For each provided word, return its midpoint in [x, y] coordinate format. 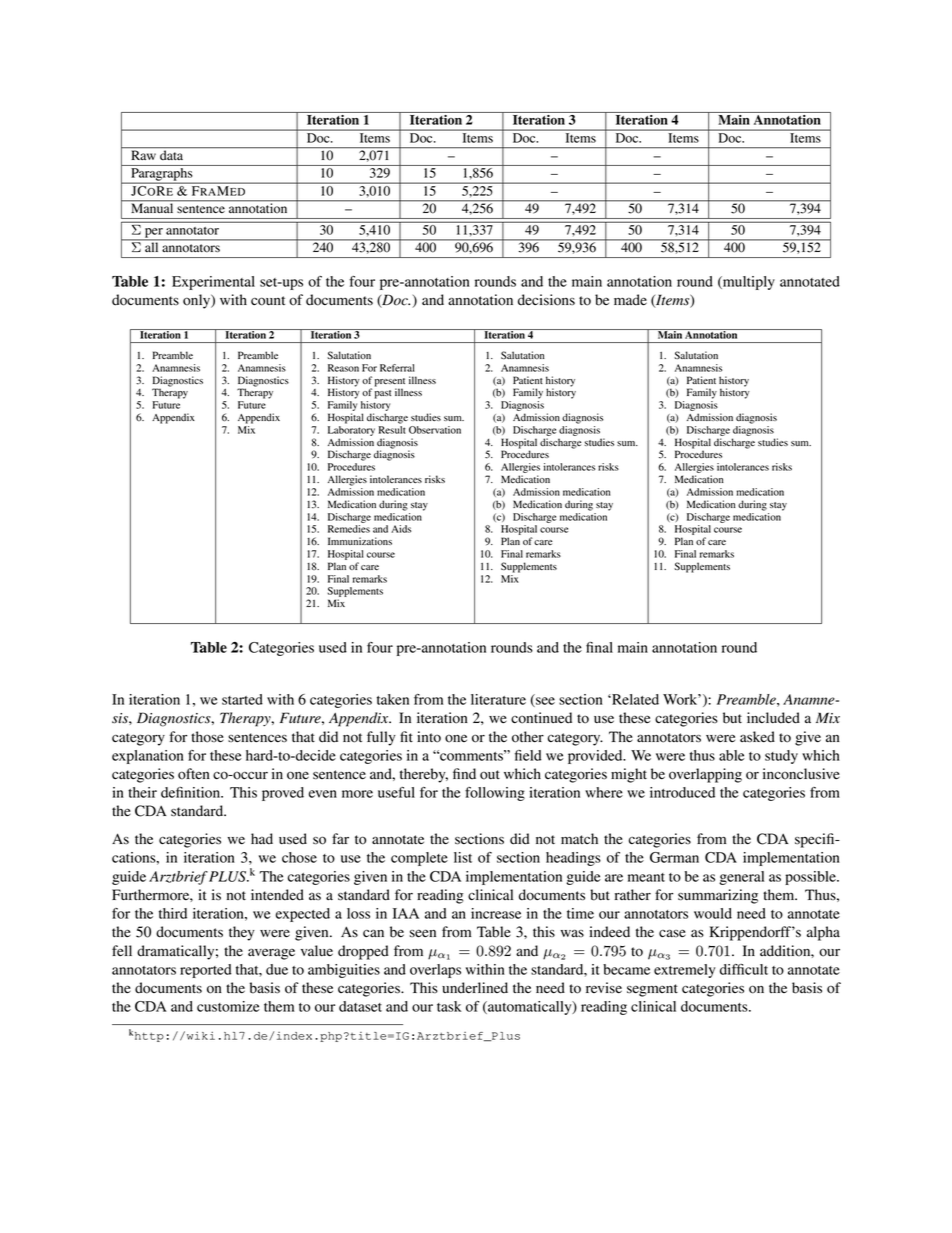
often [194, 774]
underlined [475, 988]
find [464, 773]
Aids [401, 529]
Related [634, 699]
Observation [435, 430]
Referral [397, 368]
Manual [152, 207]
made [630, 300]
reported [206, 971]
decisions [546, 300]
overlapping [705, 775]
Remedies [349, 529]
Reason [343, 368]
